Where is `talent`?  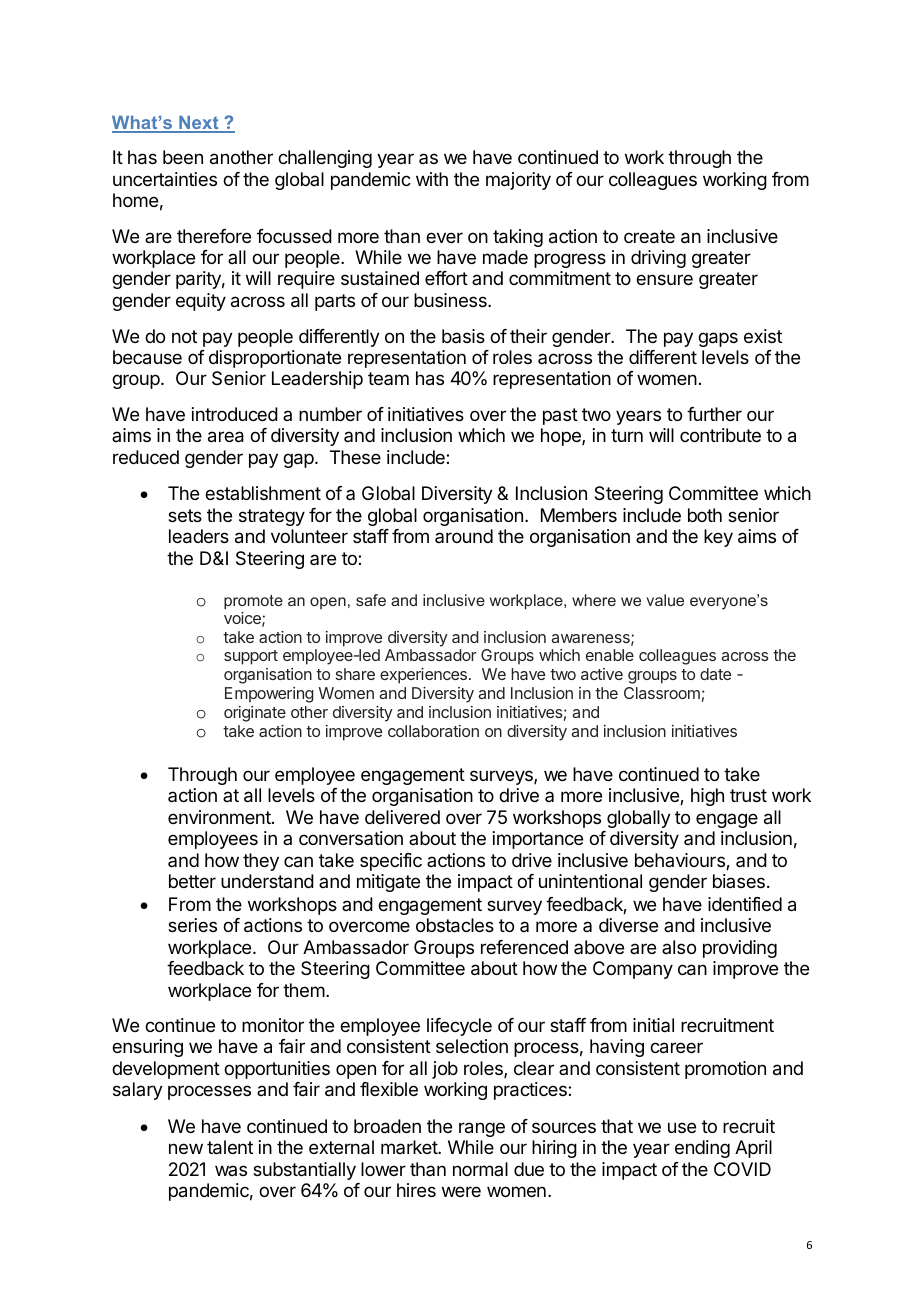 talent is located at coordinates (230, 1147).
